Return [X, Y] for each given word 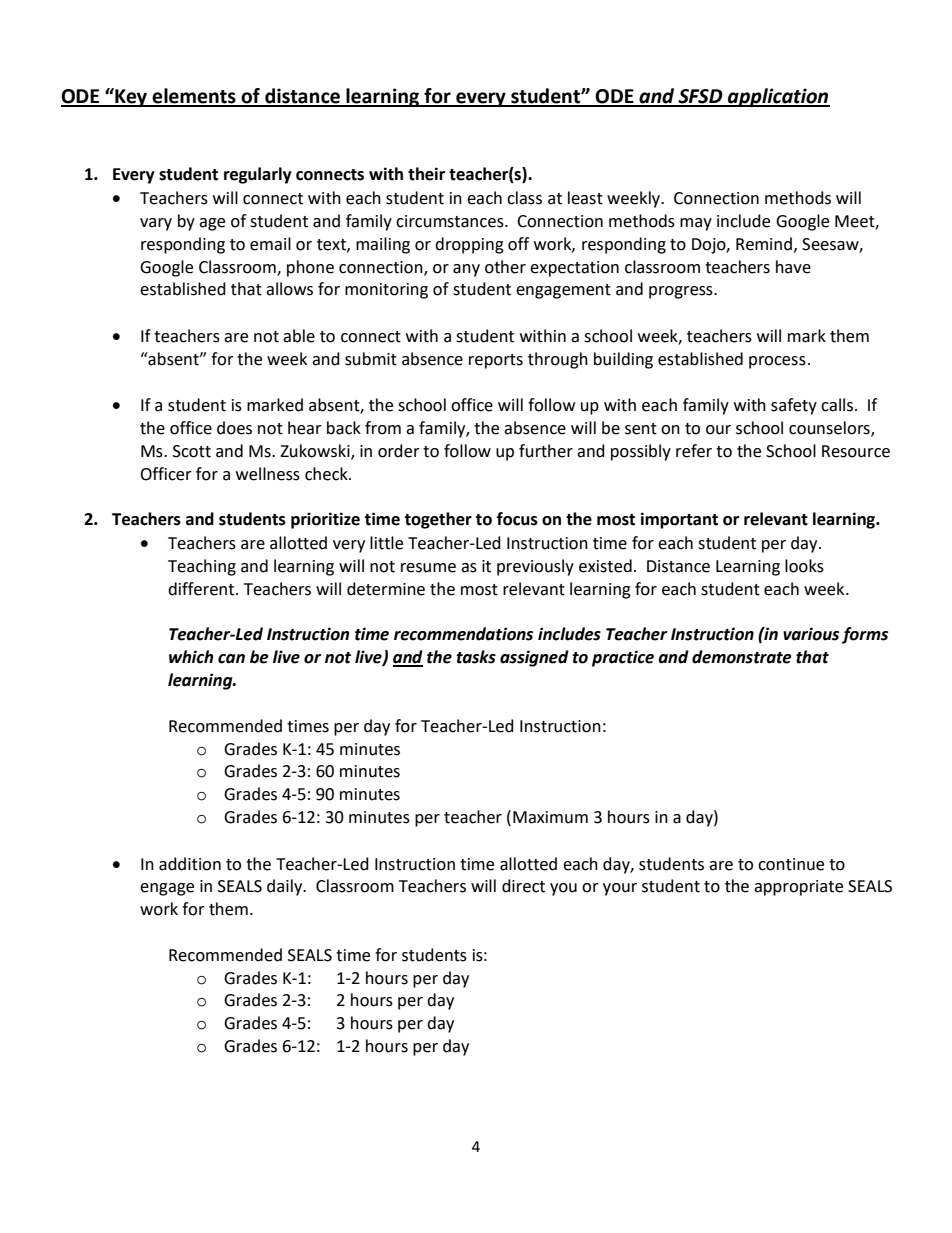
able [299, 336]
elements [194, 97]
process [777, 362]
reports [496, 361]
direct [523, 886]
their [426, 174]
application [778, 97]
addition [190, 864]
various [811, 634]
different [202, 589]
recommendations [463, 634]
